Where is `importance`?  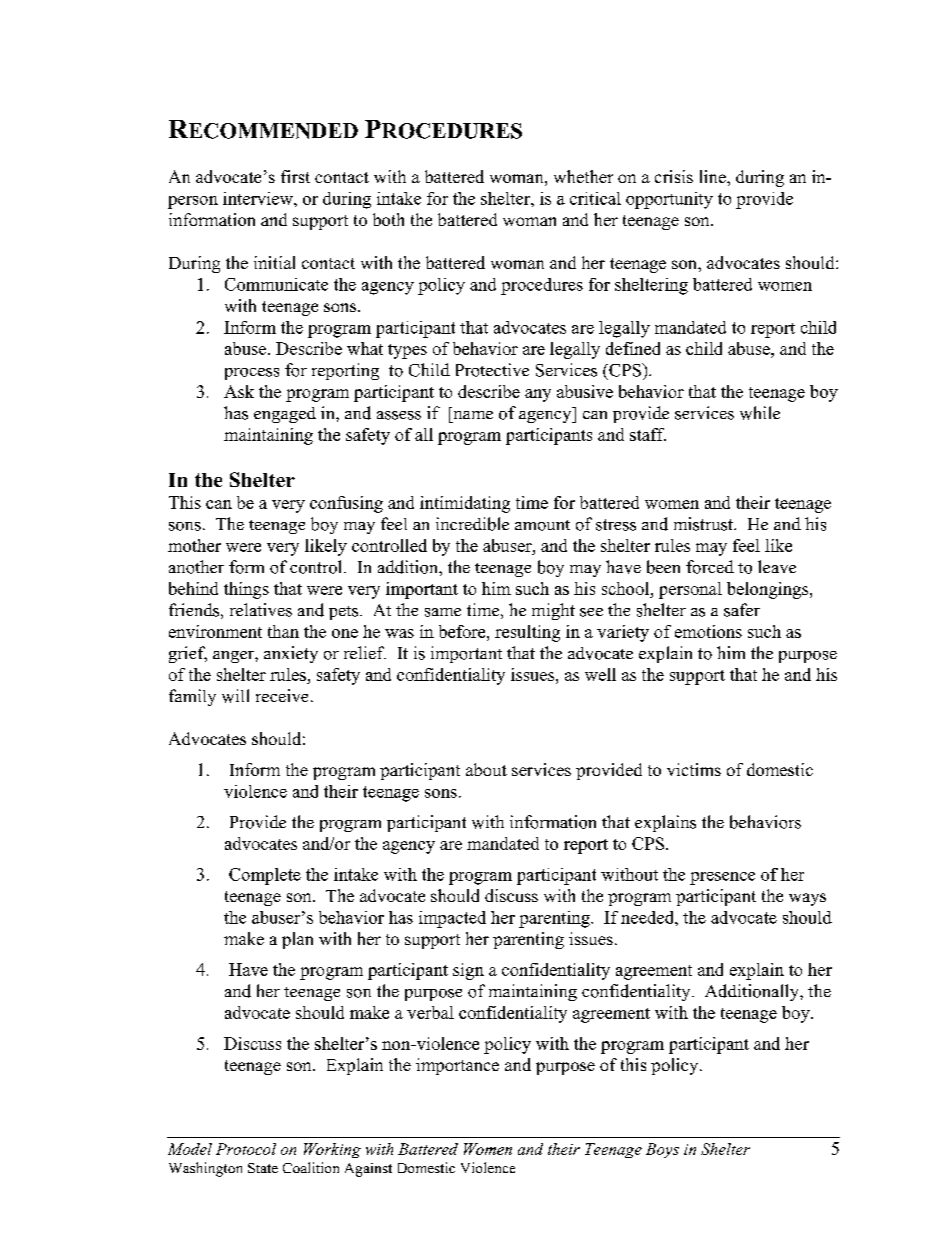
importance is located at coordinates (457, 1066).
